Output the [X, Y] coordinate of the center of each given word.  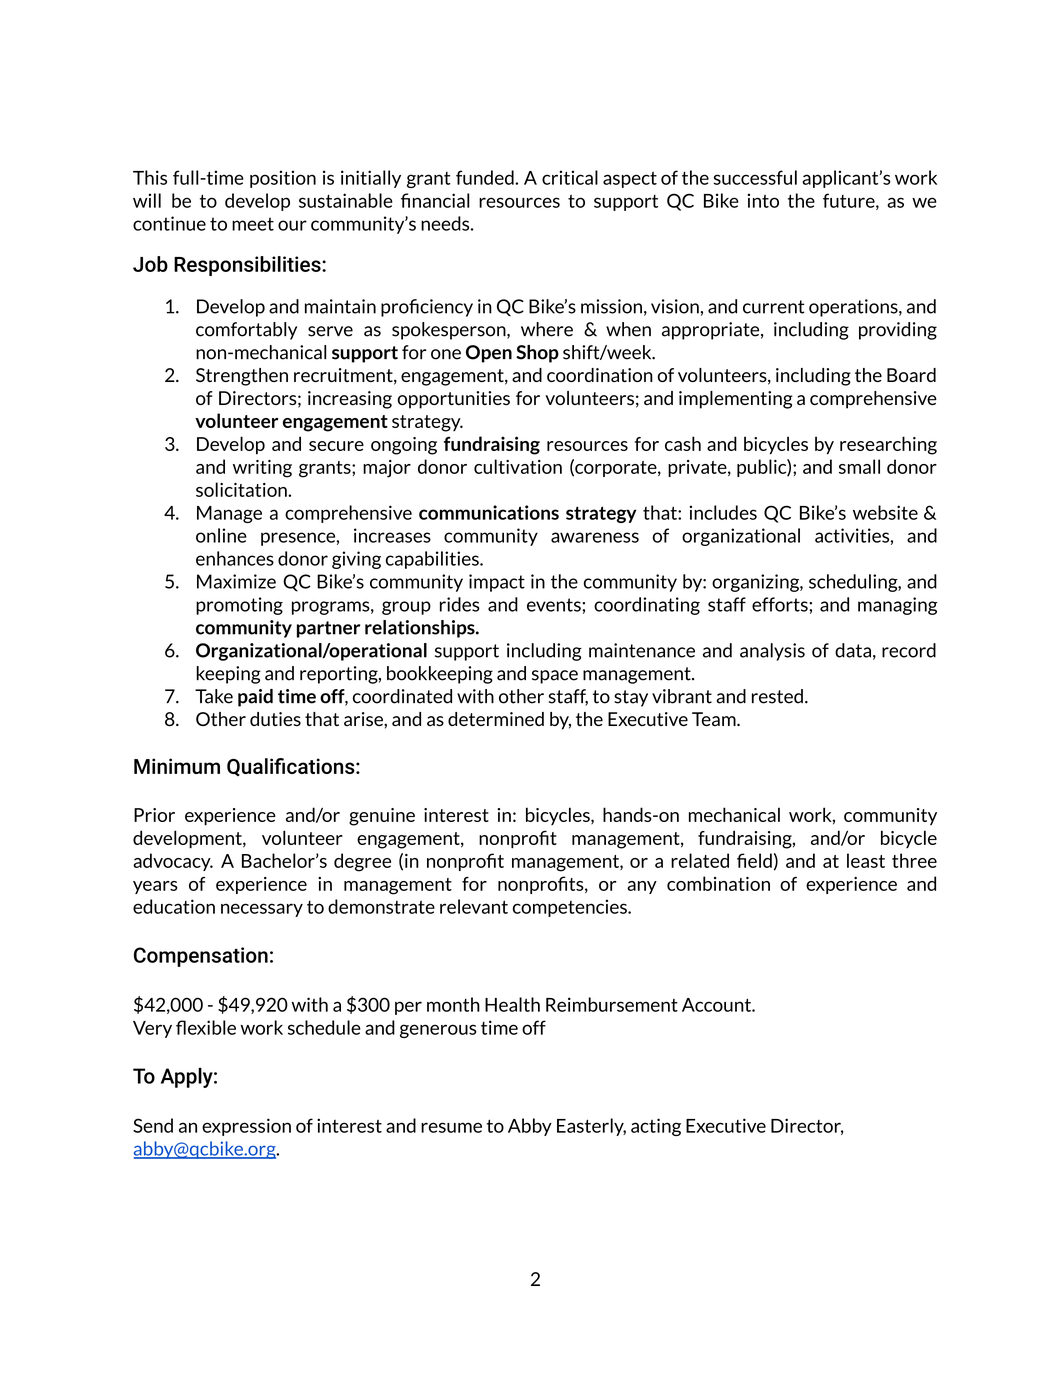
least [866, 860]
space [555, 677]
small [859, 466]
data [853, 650]
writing [262, 469]
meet [253, 224]
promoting [239, 606]
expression [246, 1127]
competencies [571, 908]
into [763, 200]
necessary [262, 910]
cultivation [518, 466]
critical [570, 177]
